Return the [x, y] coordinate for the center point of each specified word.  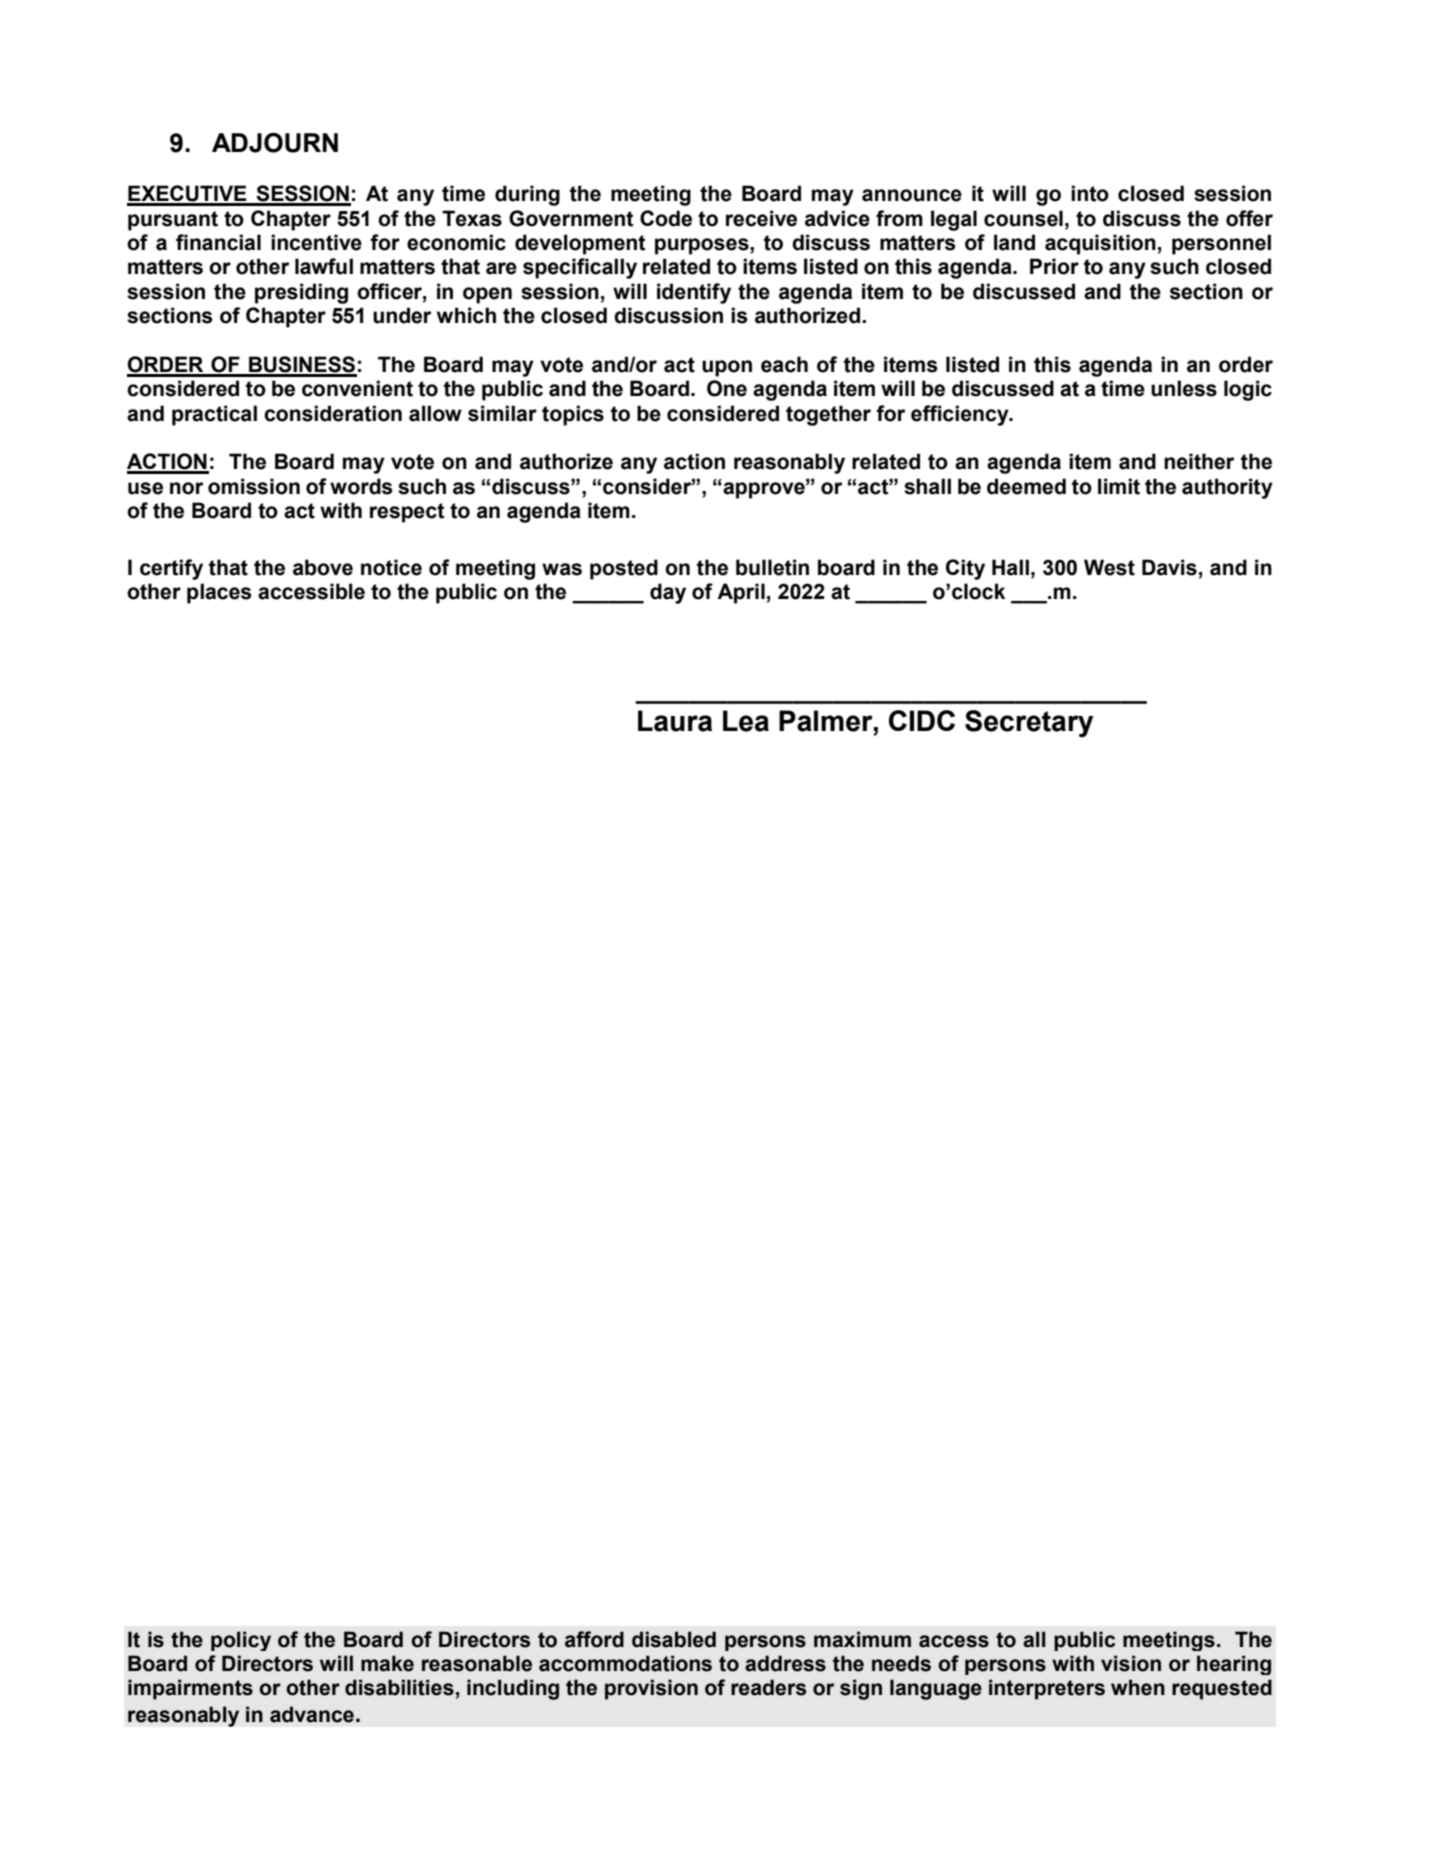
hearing [1234, 1665]
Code [666, 218]
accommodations [625, 1663]
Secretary [1029, 723]
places [219, 593]
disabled [674, 1639]
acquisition [1100, 244]
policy [241, 1641]
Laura [675, 721]
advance [312, 1714]
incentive [316, 242]
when [1138, 1687]
